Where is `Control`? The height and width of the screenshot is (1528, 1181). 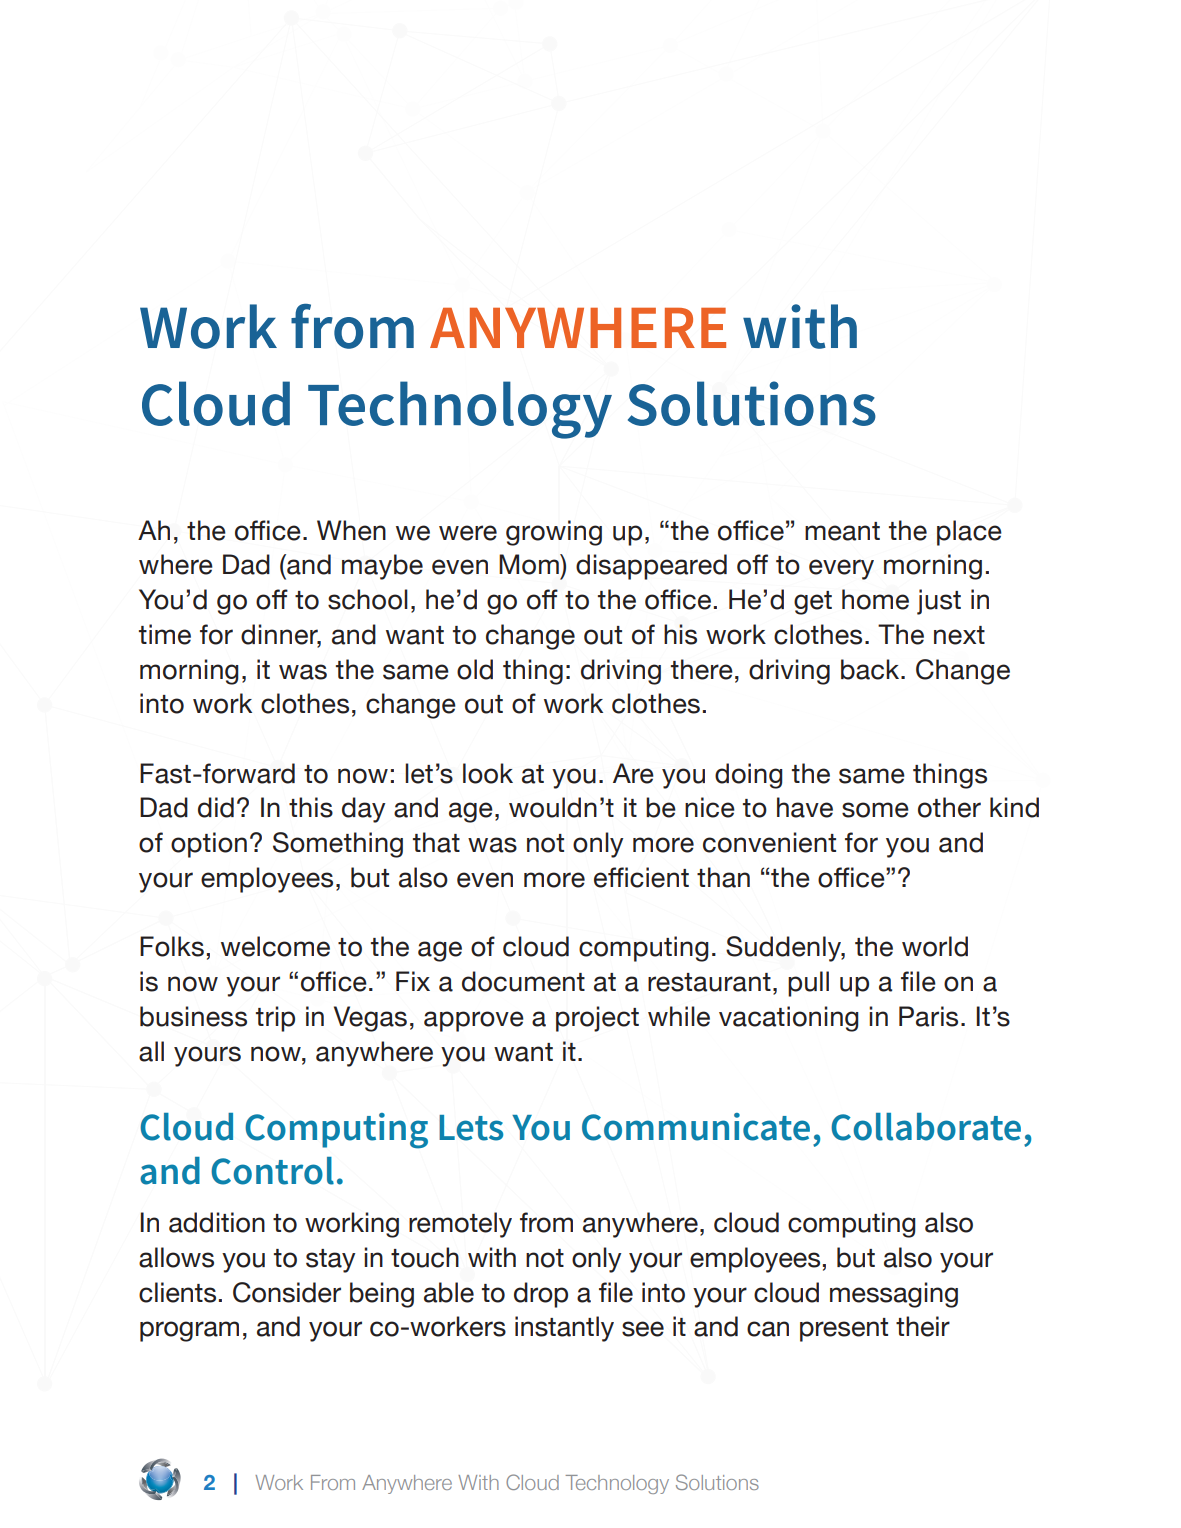 Control is located at coordinates (272, 1171).
